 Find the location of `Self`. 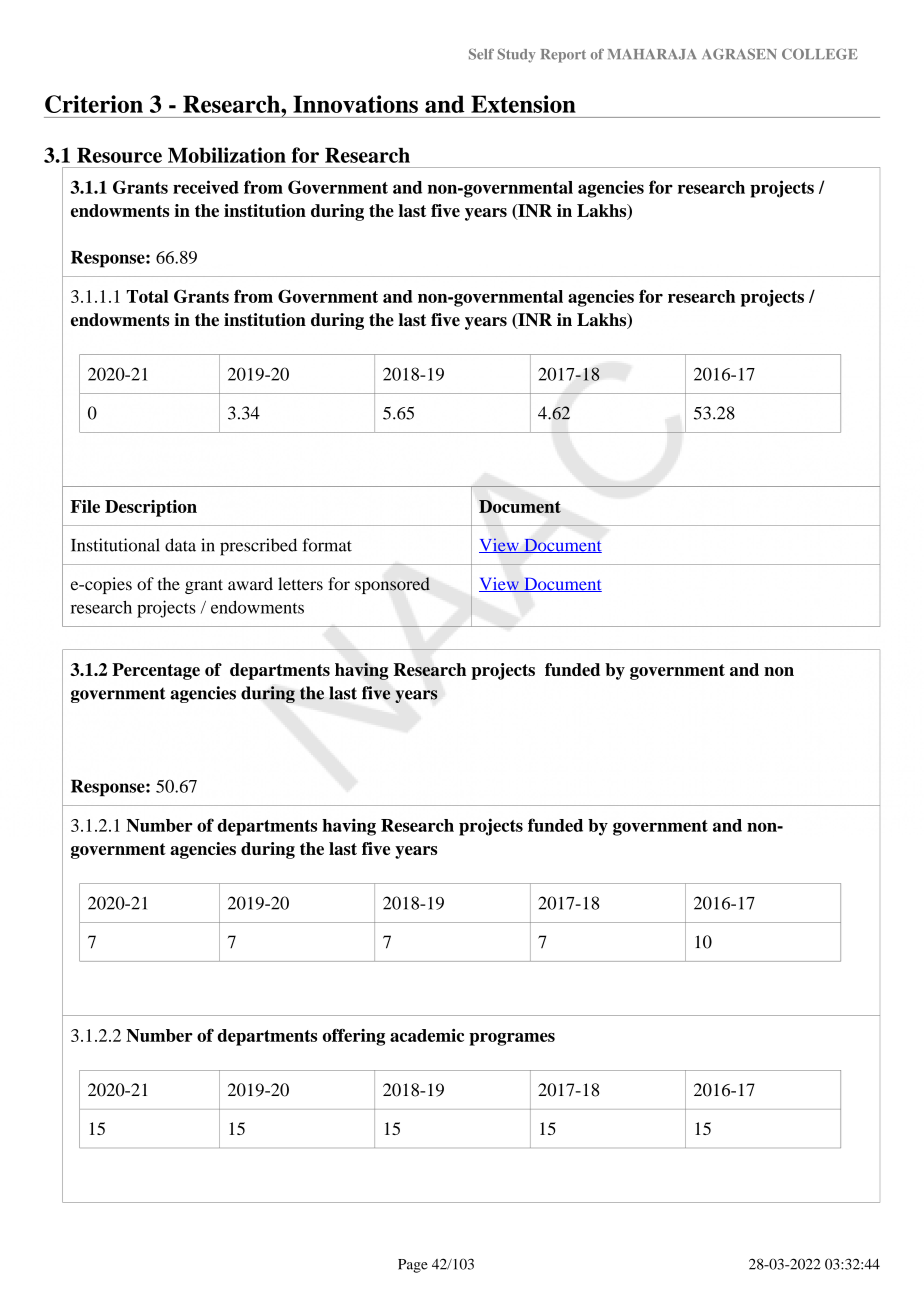

Self is located at coordinates (481, 54).
